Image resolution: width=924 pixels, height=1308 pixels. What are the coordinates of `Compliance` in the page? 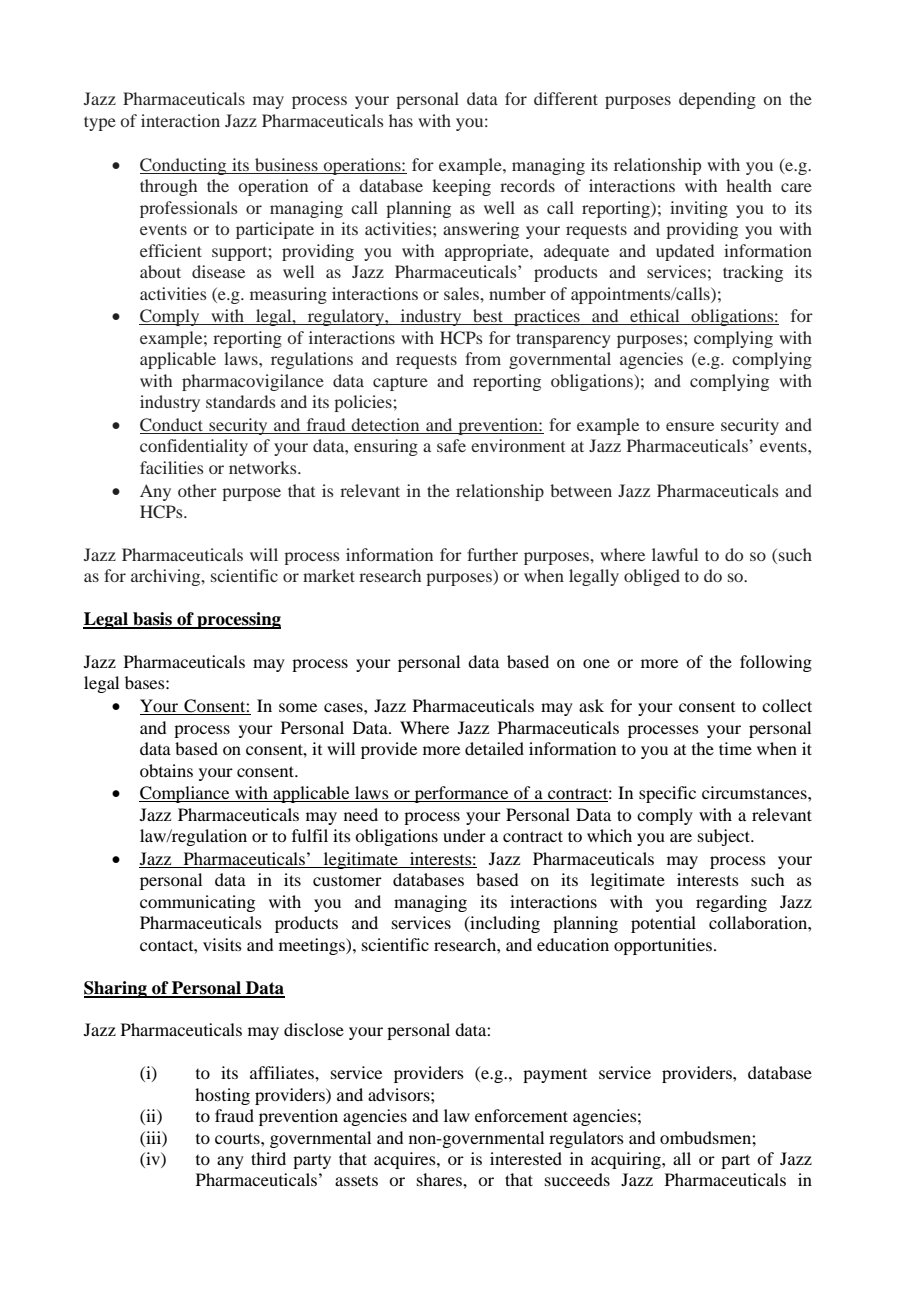 It's located at (185, 794).
